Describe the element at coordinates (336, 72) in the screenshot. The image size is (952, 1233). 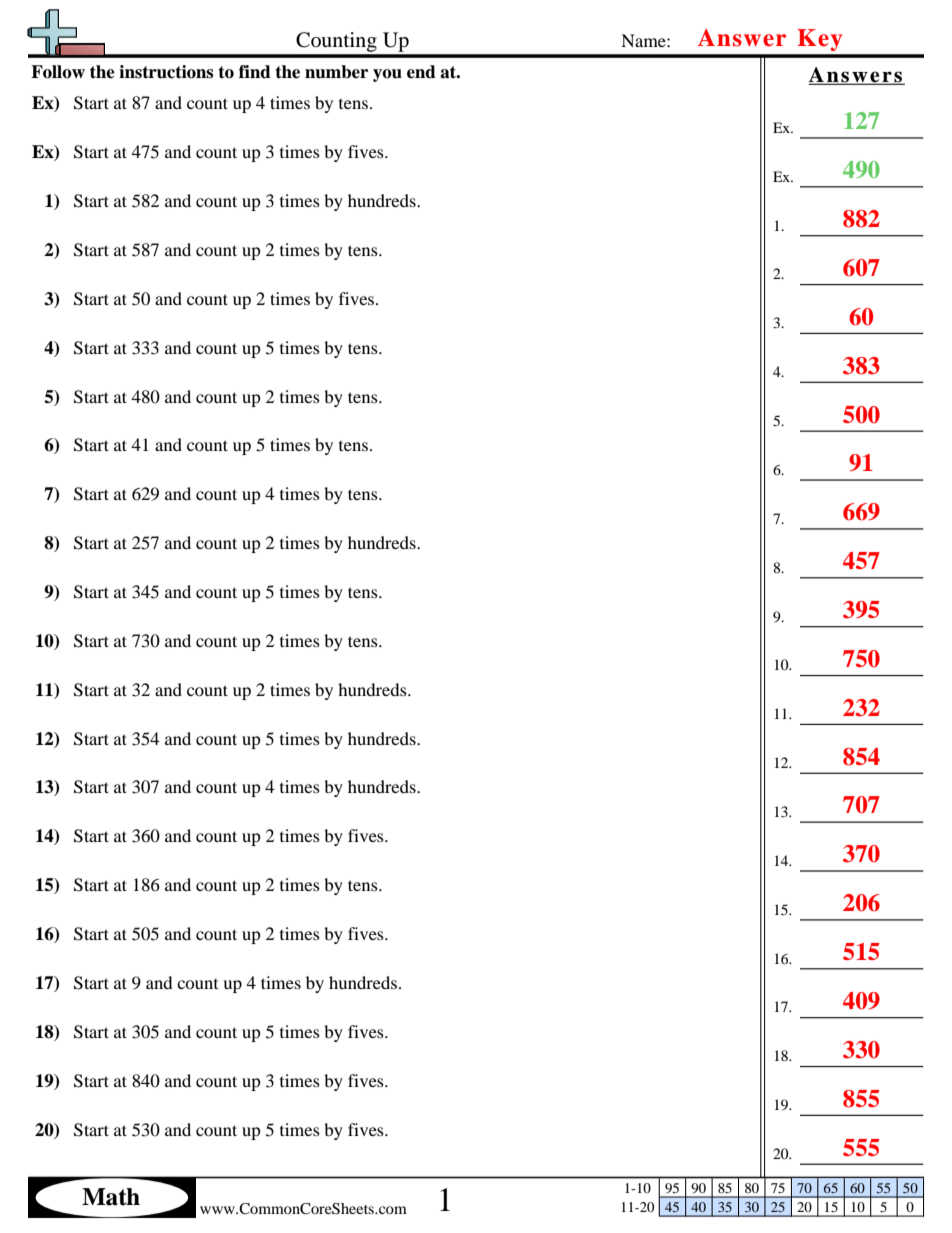
I see `number` at that location.
